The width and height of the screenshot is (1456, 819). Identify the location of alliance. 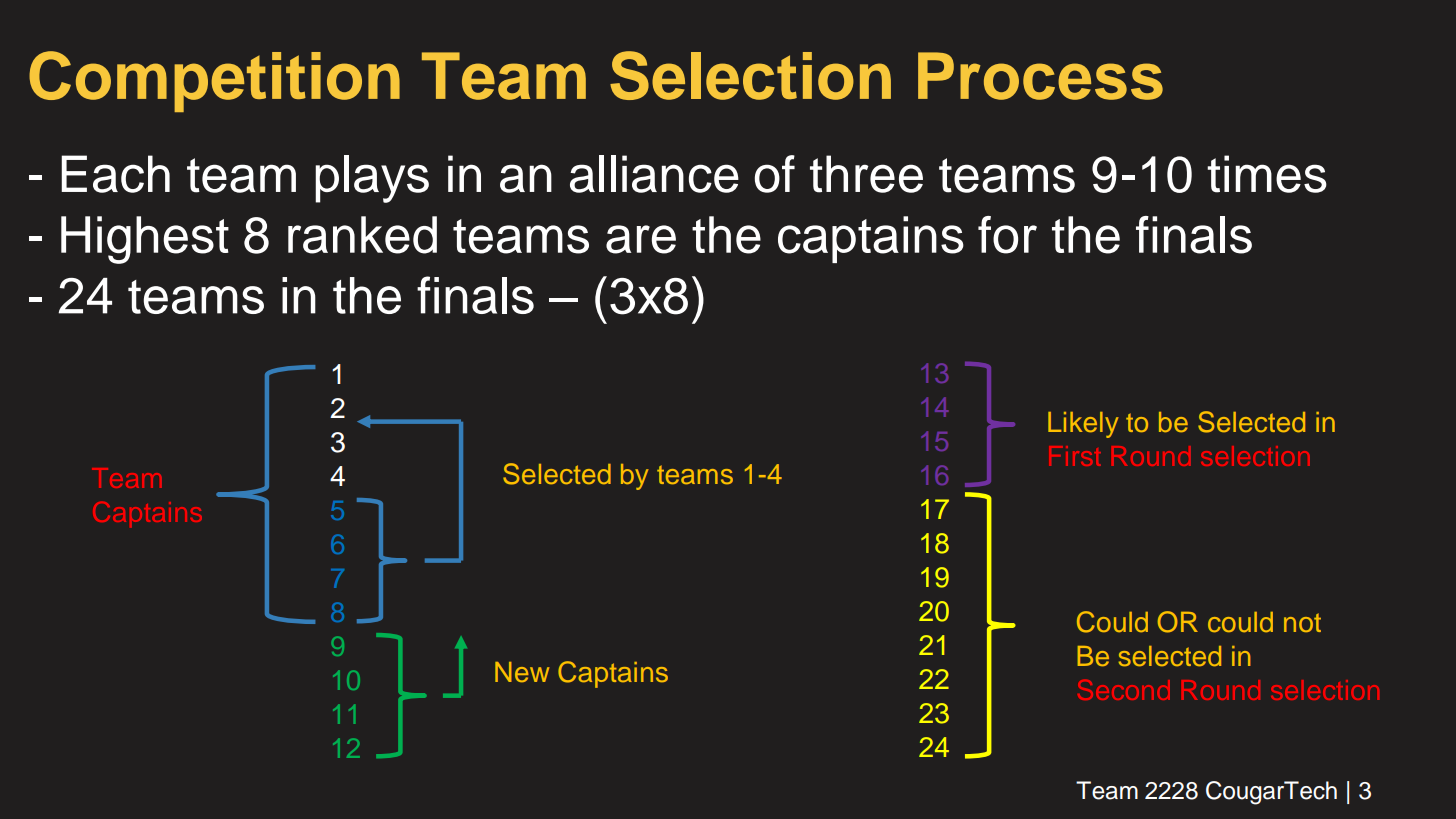
(654, 174).
